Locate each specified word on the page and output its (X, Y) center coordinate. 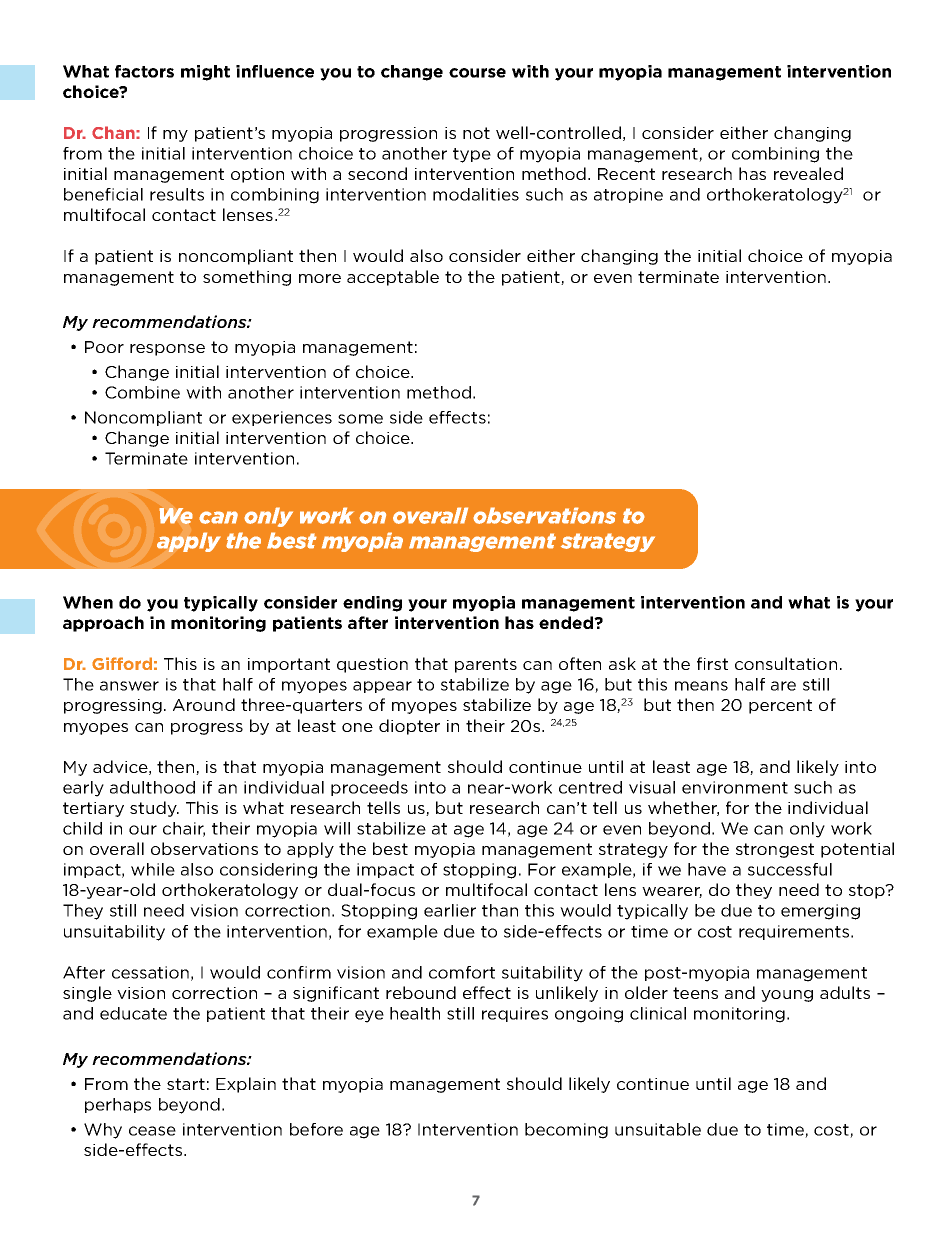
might (205, 73)
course (477, 73)
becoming (566, 1131)
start (186, 1084)
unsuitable (658, 1129)
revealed (808, 173)
